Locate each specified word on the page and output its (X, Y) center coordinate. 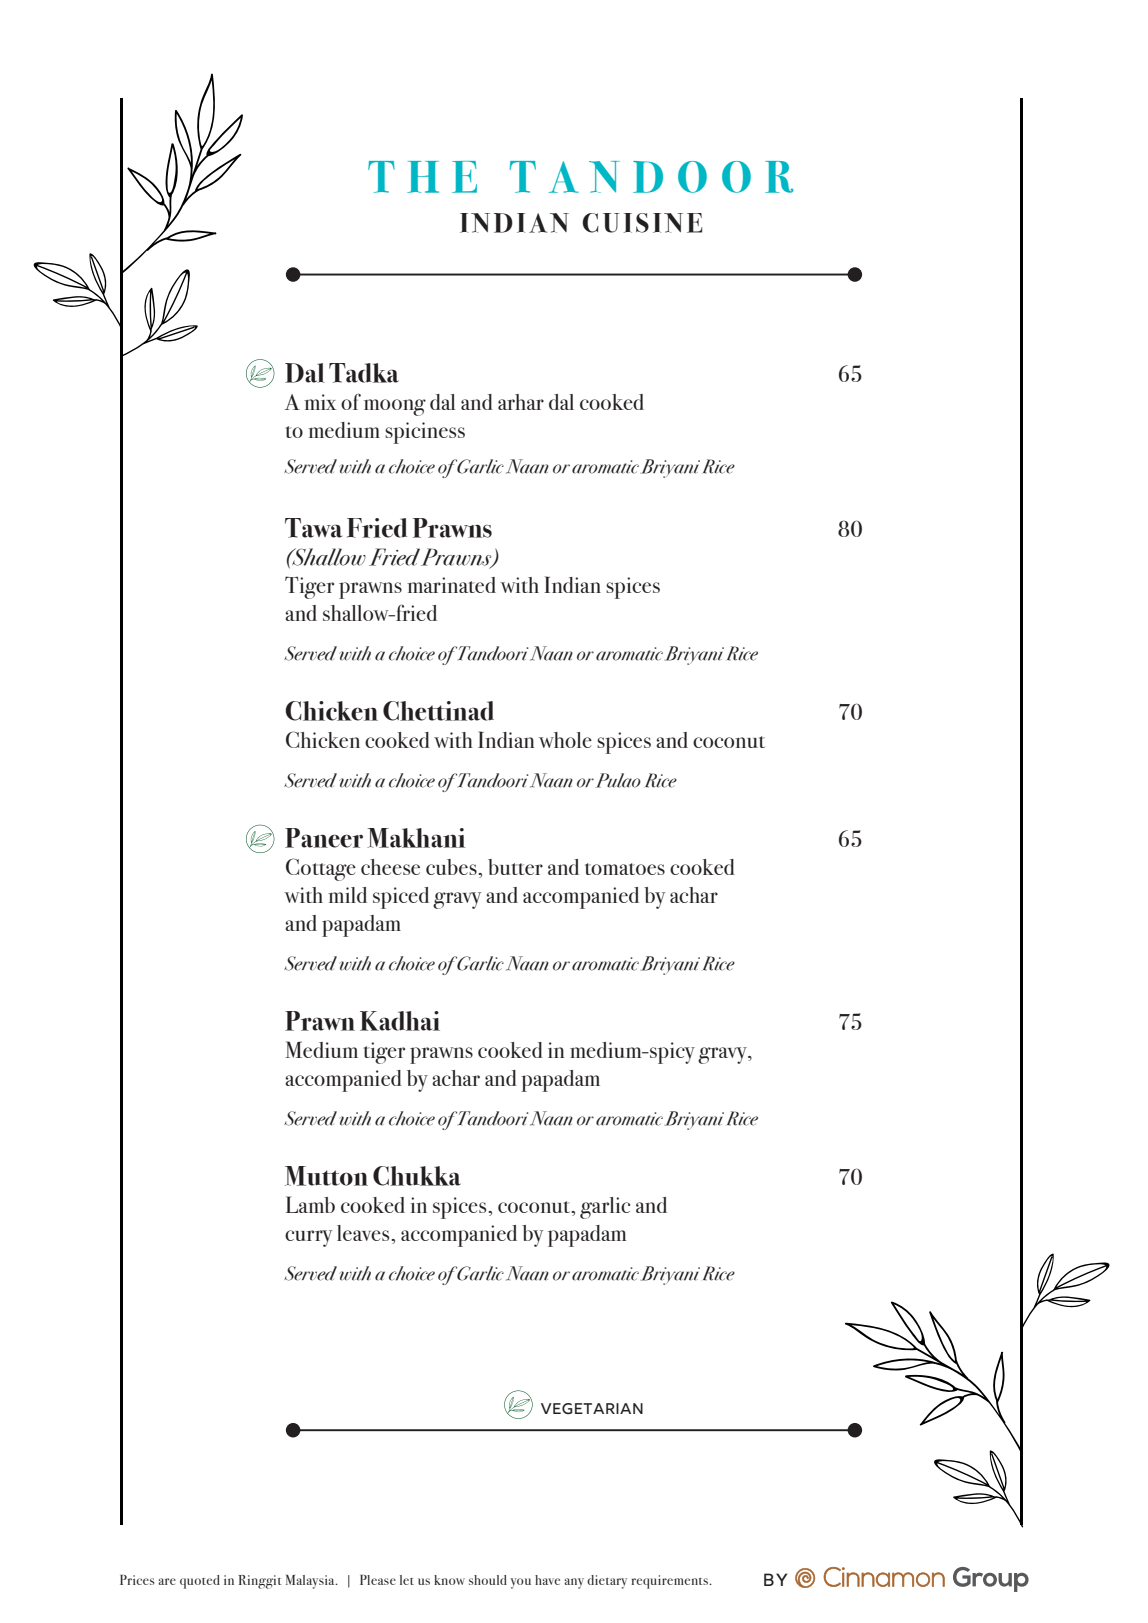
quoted (200, 1582)
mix (320, 402)
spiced (401, 898)
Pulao (618, 780)
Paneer (324, 838)
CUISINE (642, 223)
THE (422, 177)
